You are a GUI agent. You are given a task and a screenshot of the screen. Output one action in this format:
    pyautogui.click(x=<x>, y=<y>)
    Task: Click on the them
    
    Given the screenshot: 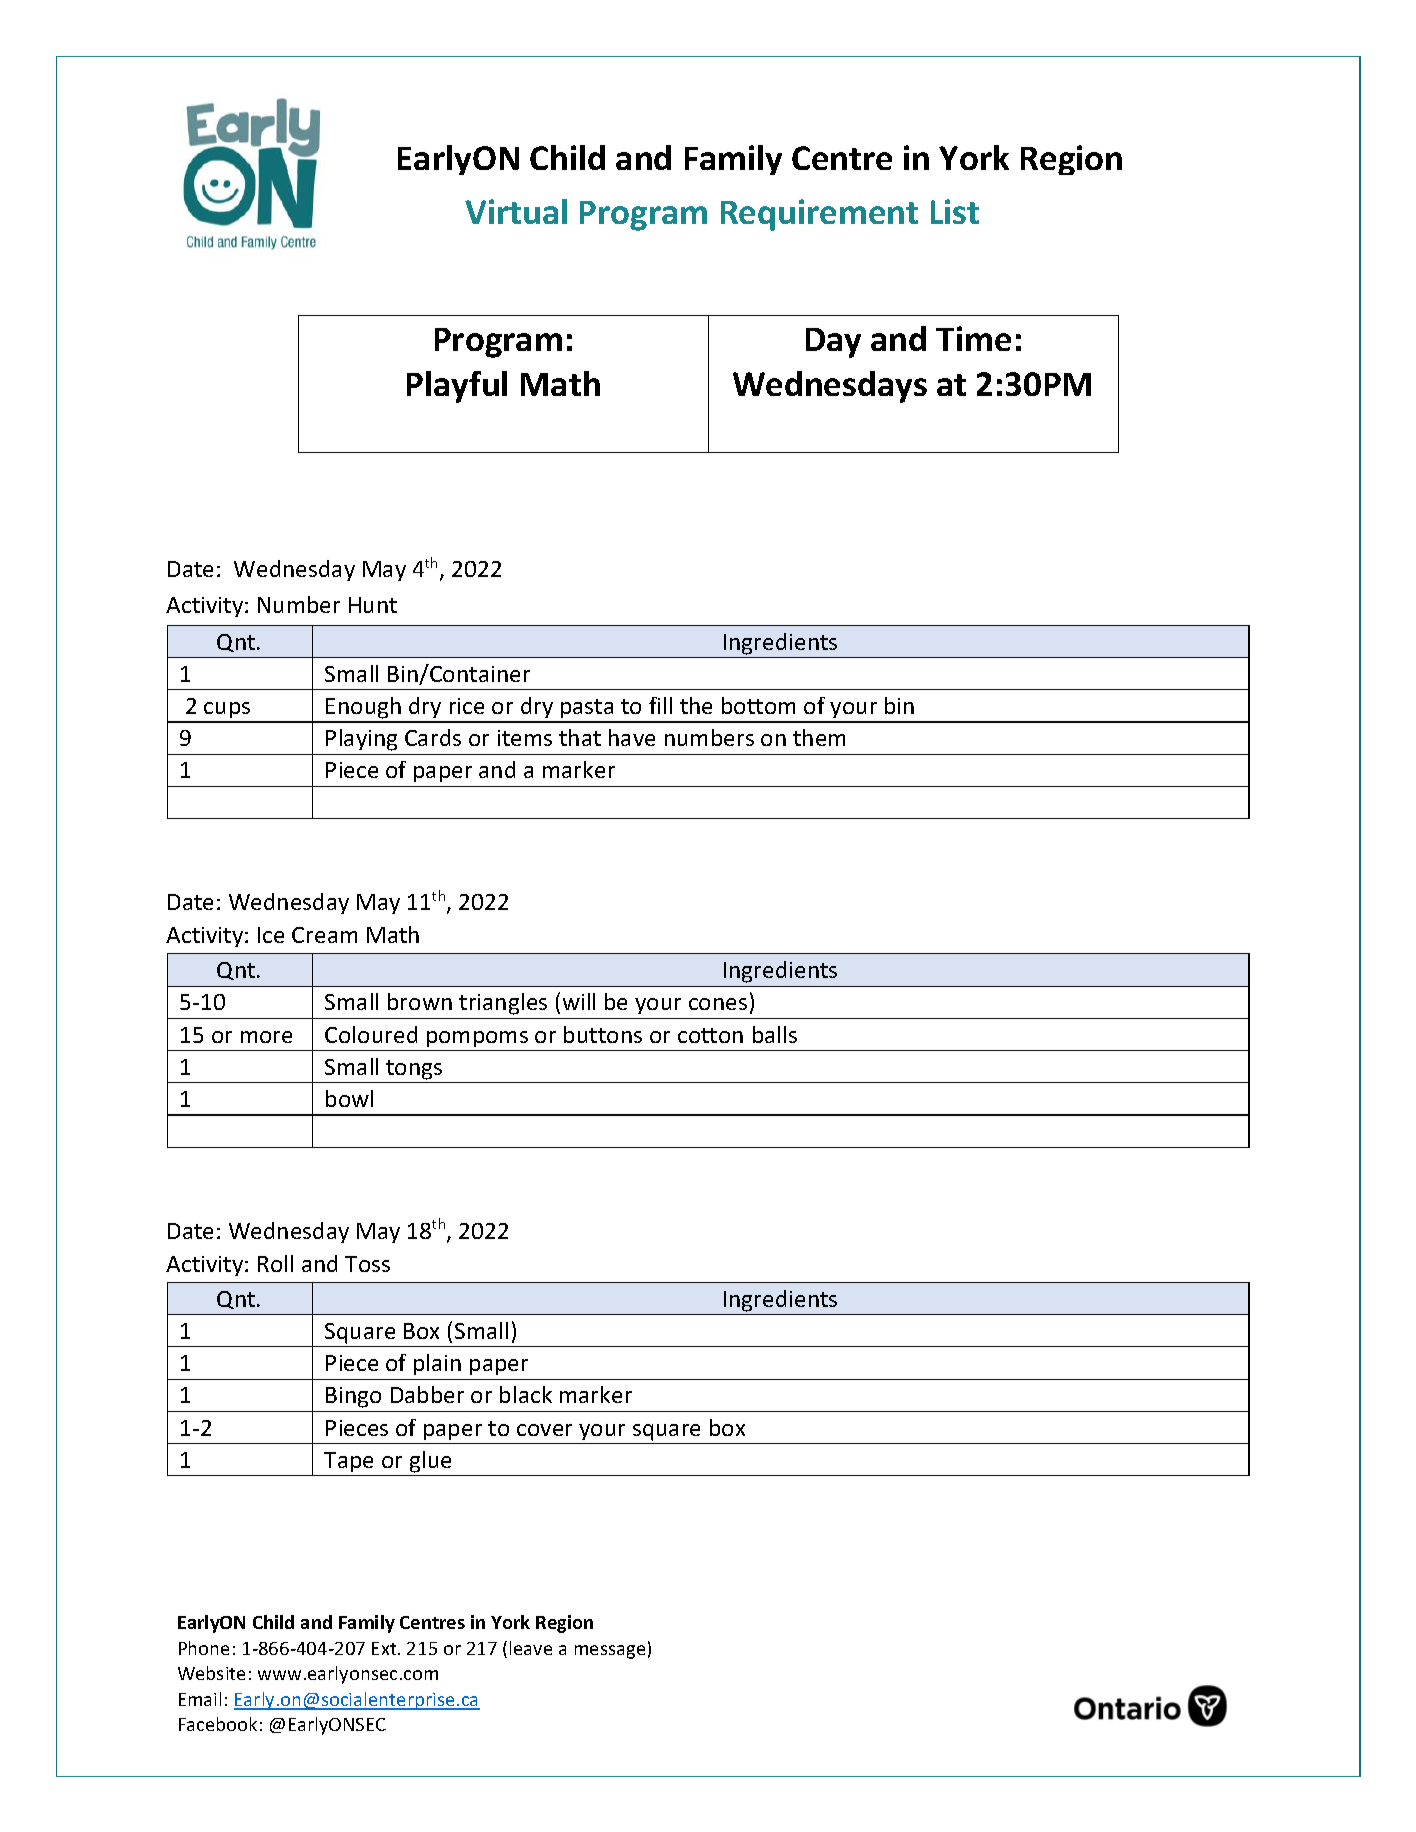 What is the action you would take?
    pyautogui.click(x=819, y=737)
